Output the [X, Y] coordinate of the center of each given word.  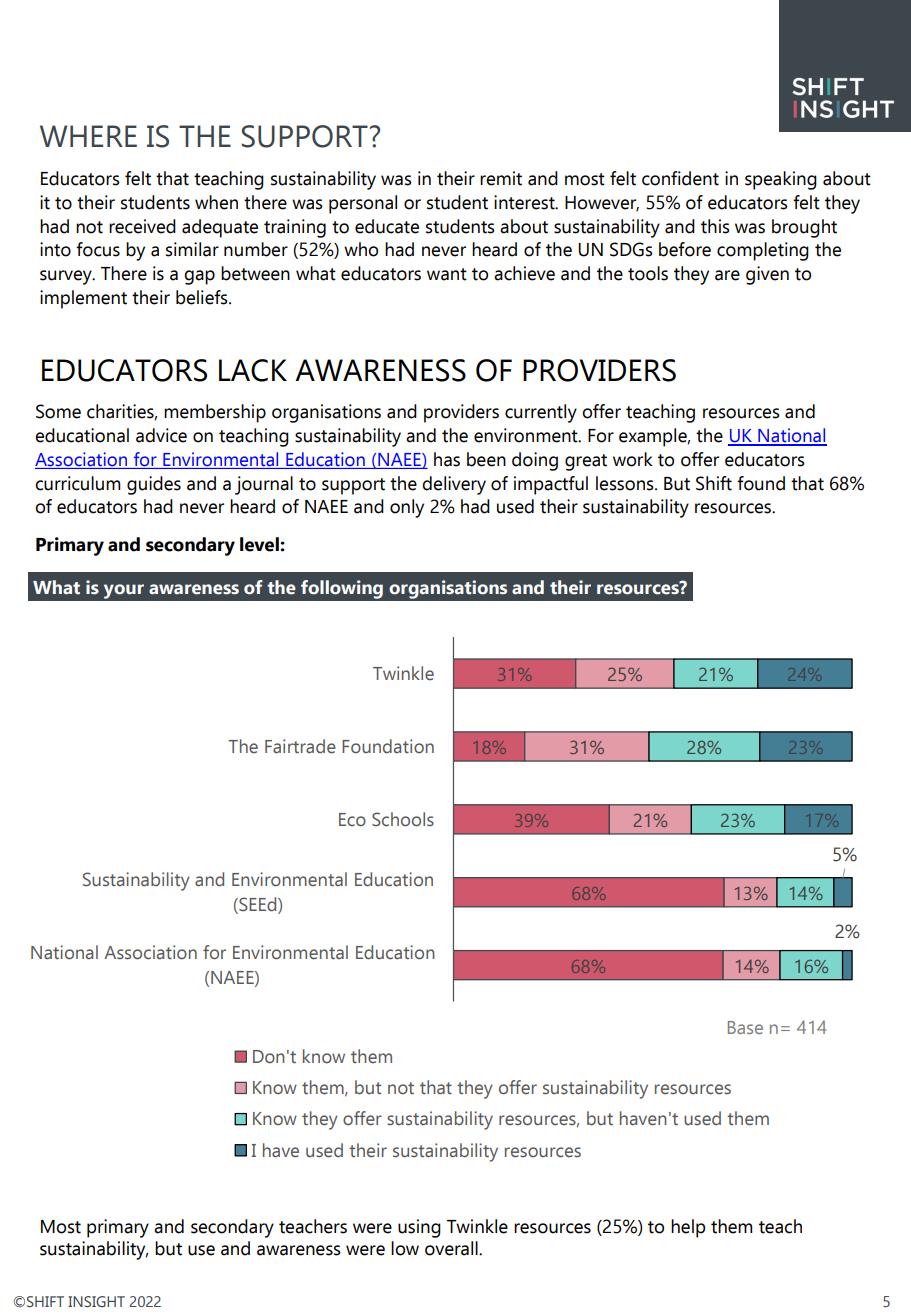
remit [501, 178]
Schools [403, 819]
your [124, 591]
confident [680, 178]
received [142, 226]
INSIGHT [96, 1301]
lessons [626, 483]
